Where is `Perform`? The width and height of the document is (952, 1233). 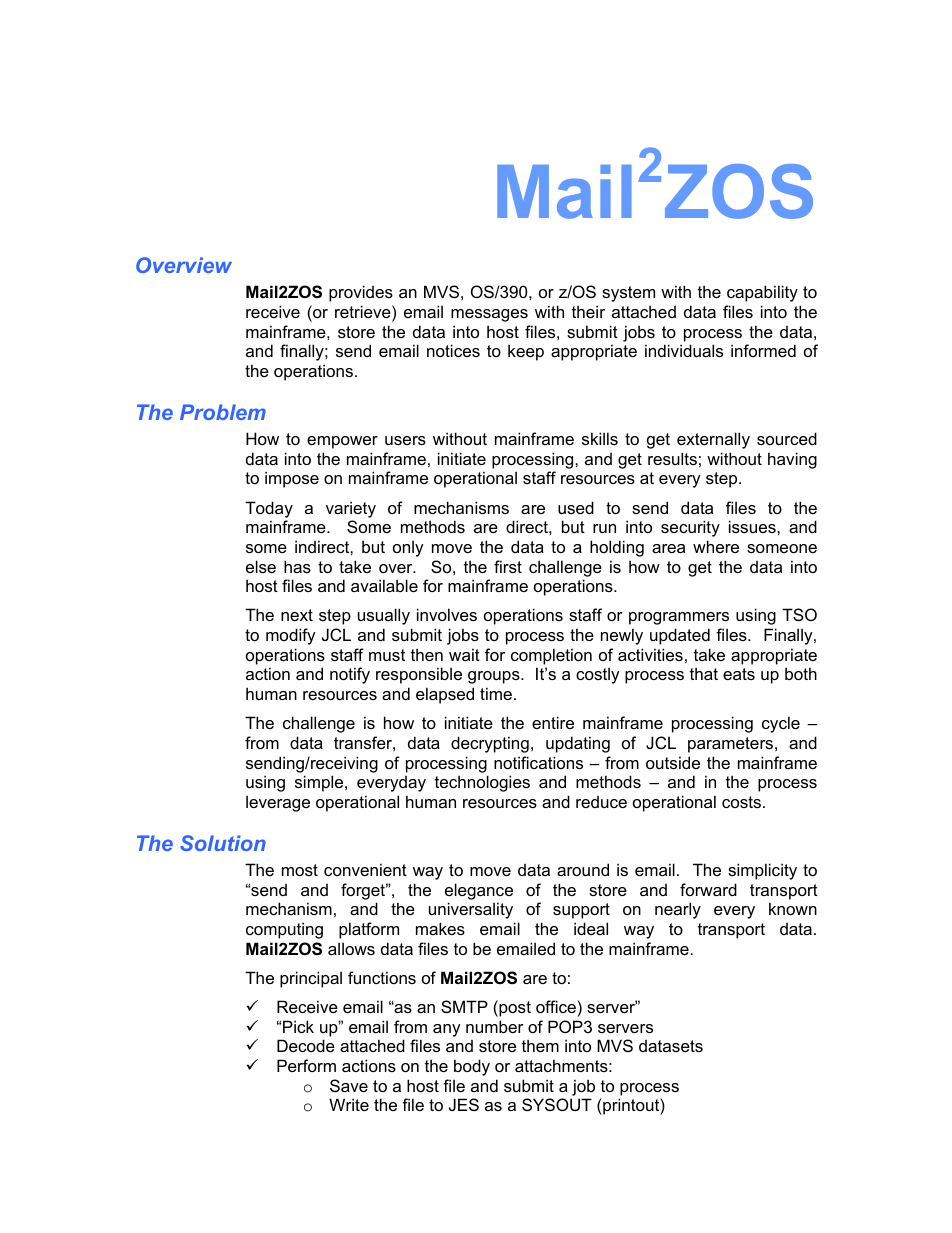 Perform is located at coordinates (306, 1065).
